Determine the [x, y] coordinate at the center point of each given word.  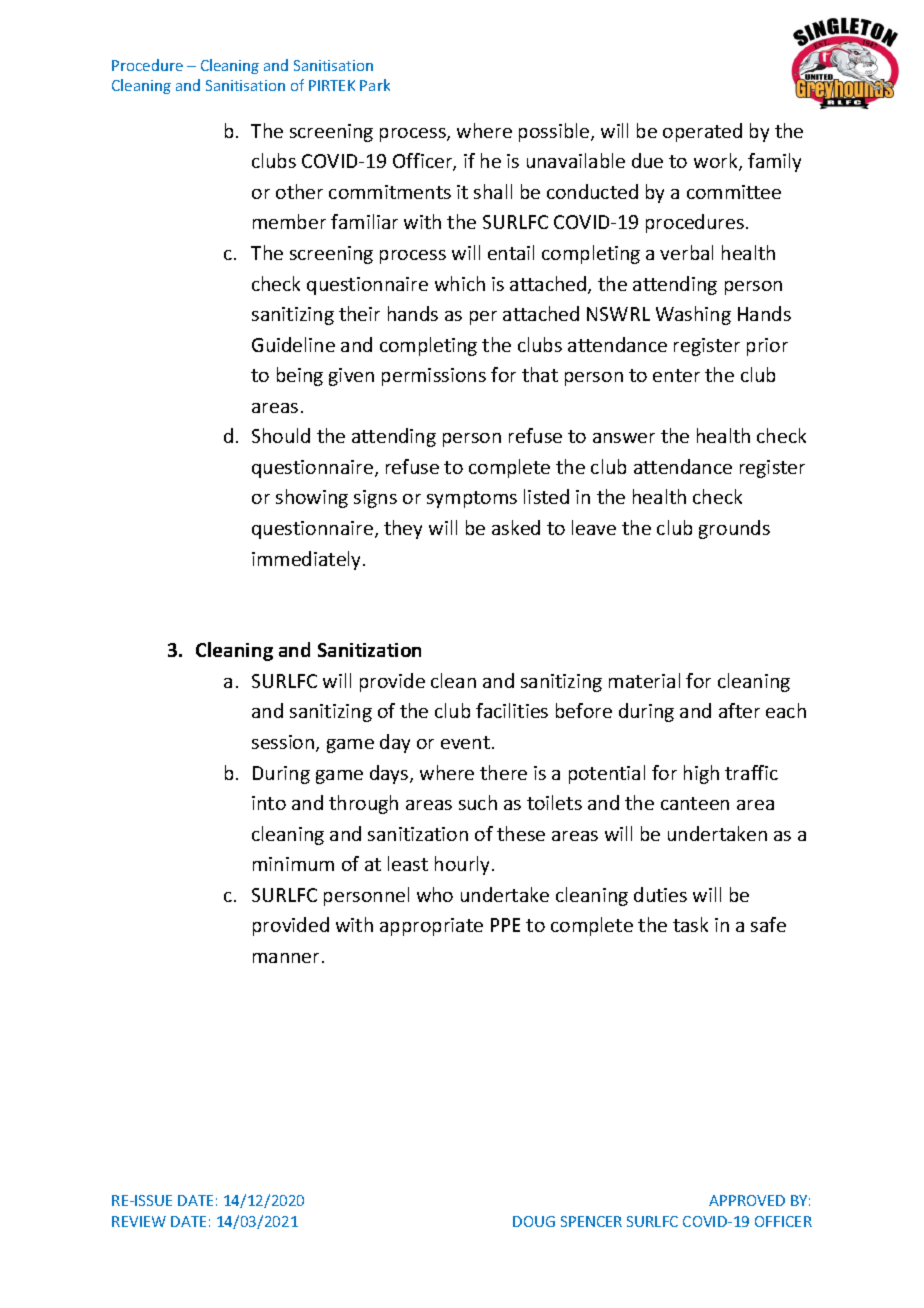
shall [493, 191]
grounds [734, 529]
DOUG [534, 1221]
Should [281, 435]
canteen [695, 803]
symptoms [472, 499]
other [299, 191]
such [478, 802]
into [269, 803]
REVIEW [139, 1221]
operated [702, 132]
